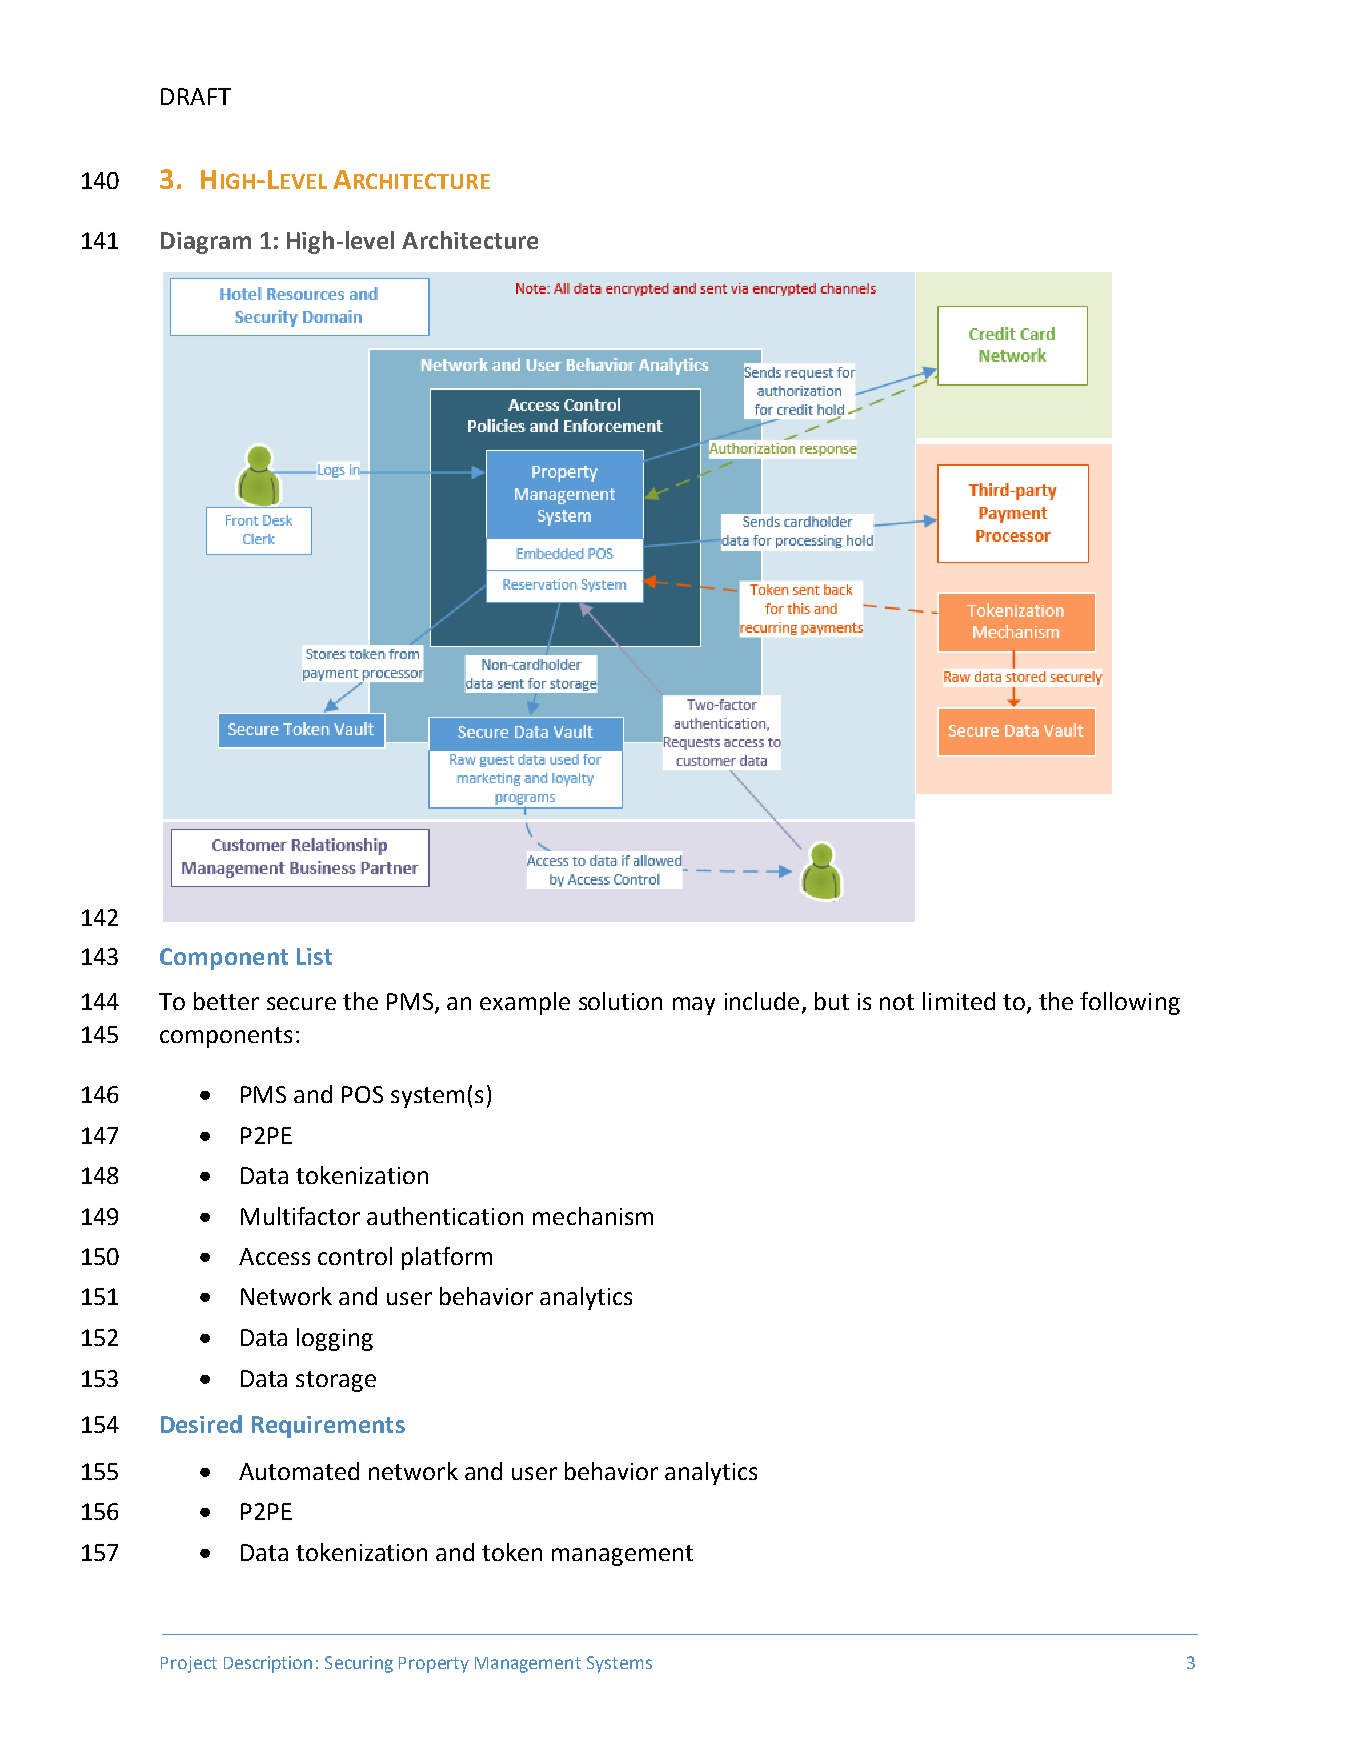  What do you see at coordinates (959, 1001) in the document?
I see `limited` at bounding box center [959, 1001].
